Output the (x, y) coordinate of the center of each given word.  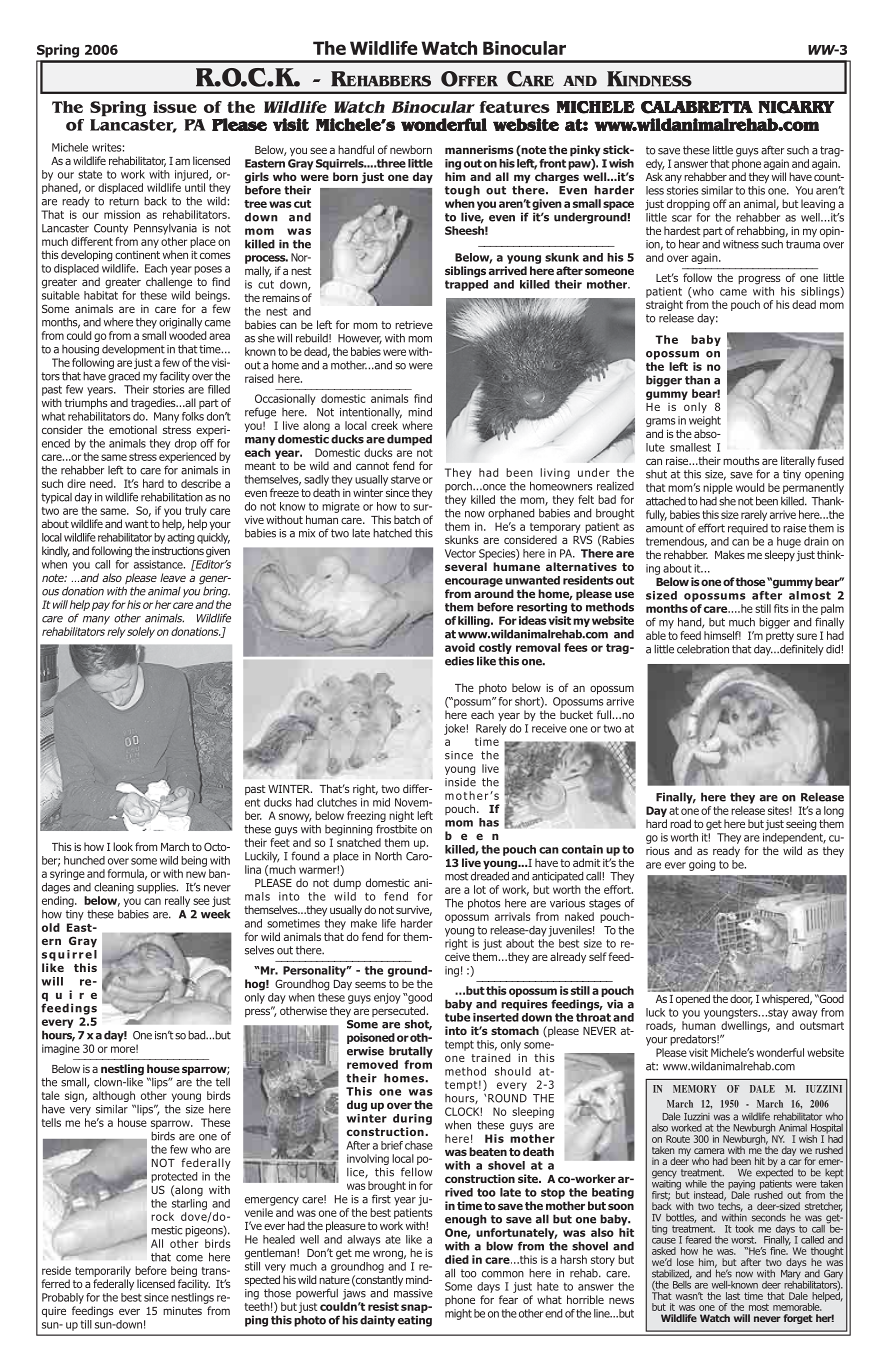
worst (743, 1240)
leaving (818, 205)
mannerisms (479, 149)
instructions (178, 551)
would (750, 487)
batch (407, 519)
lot (480, 889)
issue (175, 107)
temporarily (103, 1271)
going (702, 865)
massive (413, 1293)
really (177, 901)
